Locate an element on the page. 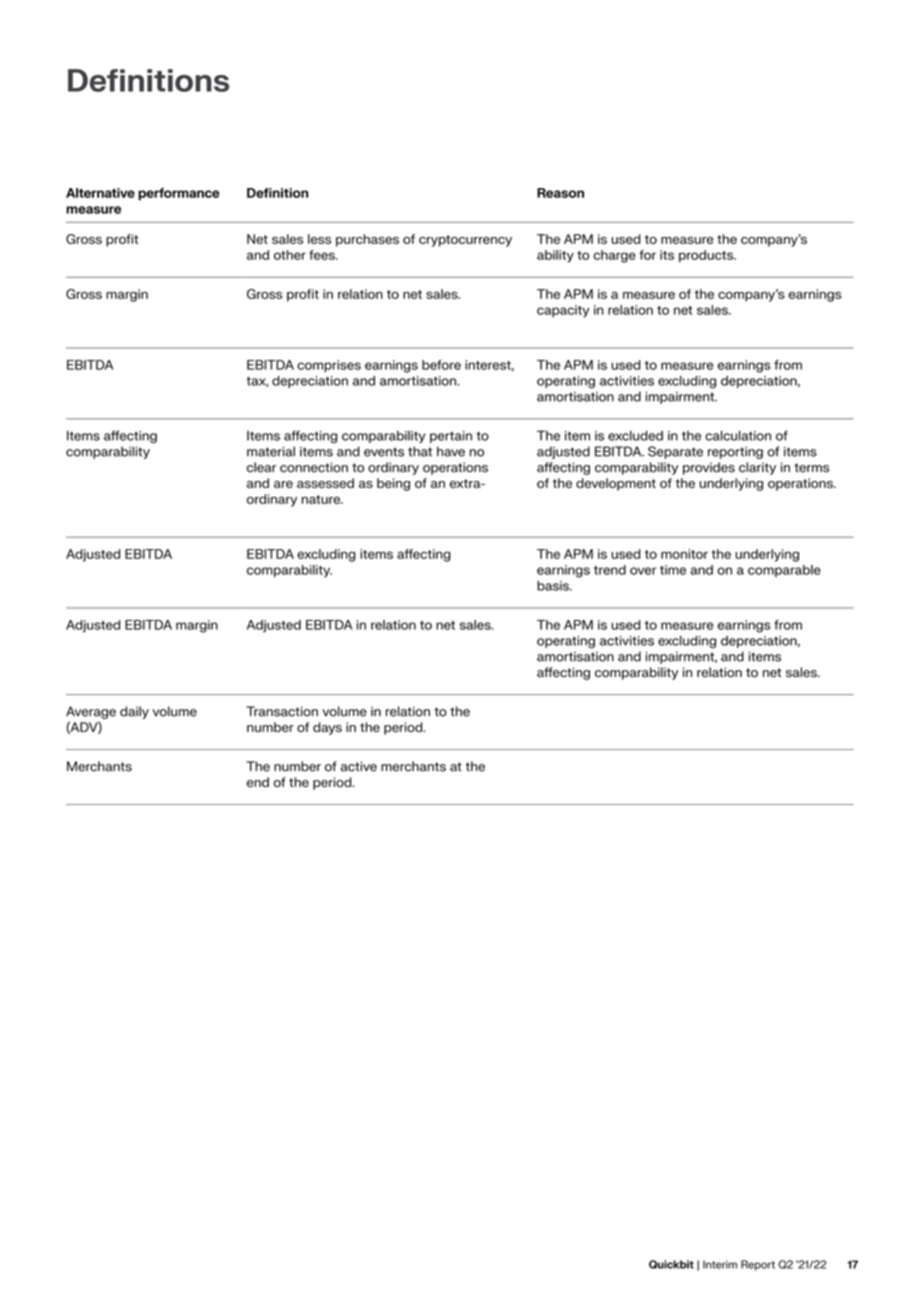  performance is located at coordinates (179, 194).
